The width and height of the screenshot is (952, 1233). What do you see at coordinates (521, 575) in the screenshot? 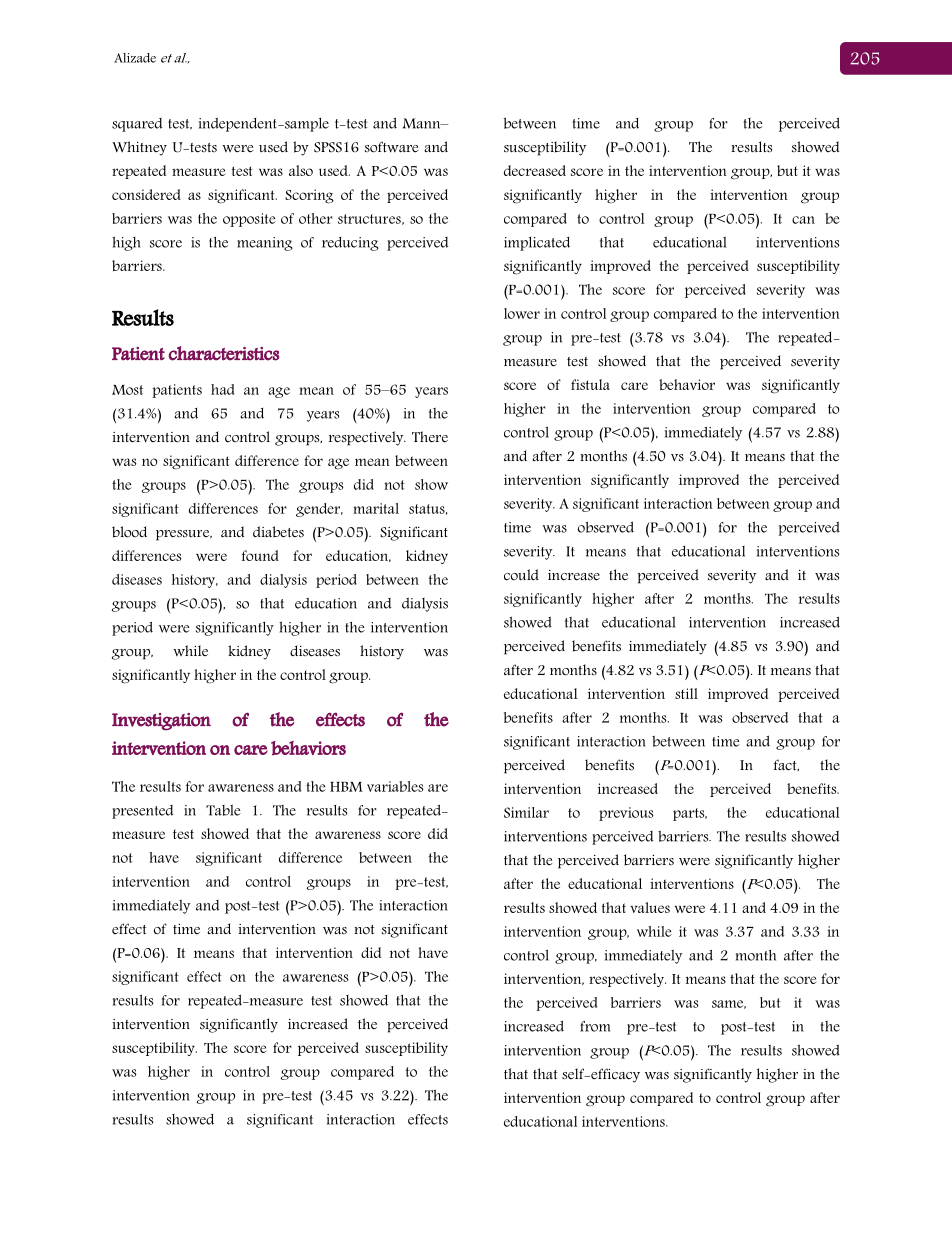
I see `could` at bounding box center [521, 575].
